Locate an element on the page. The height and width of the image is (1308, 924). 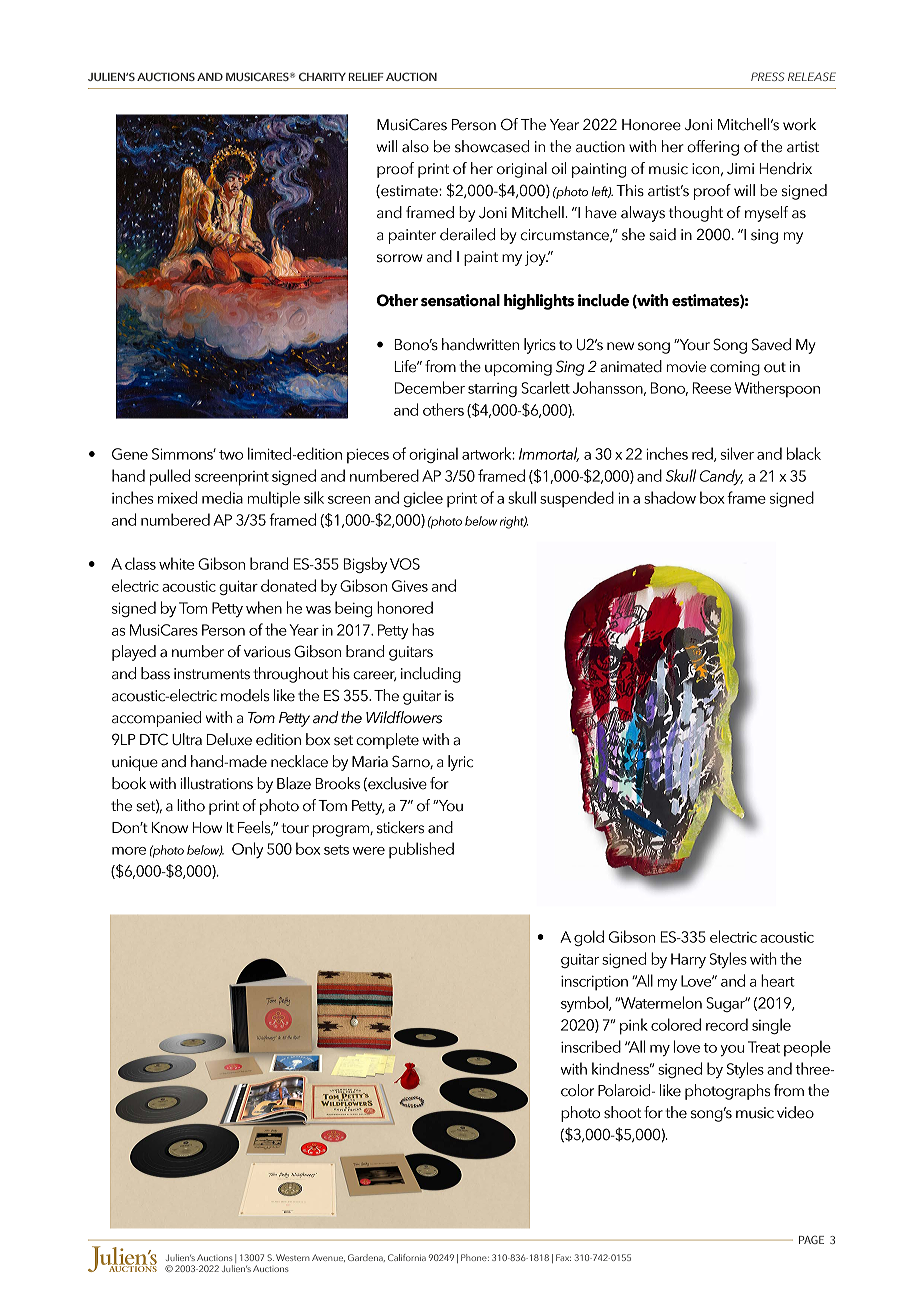
including is located at coordinates (431, 675).
